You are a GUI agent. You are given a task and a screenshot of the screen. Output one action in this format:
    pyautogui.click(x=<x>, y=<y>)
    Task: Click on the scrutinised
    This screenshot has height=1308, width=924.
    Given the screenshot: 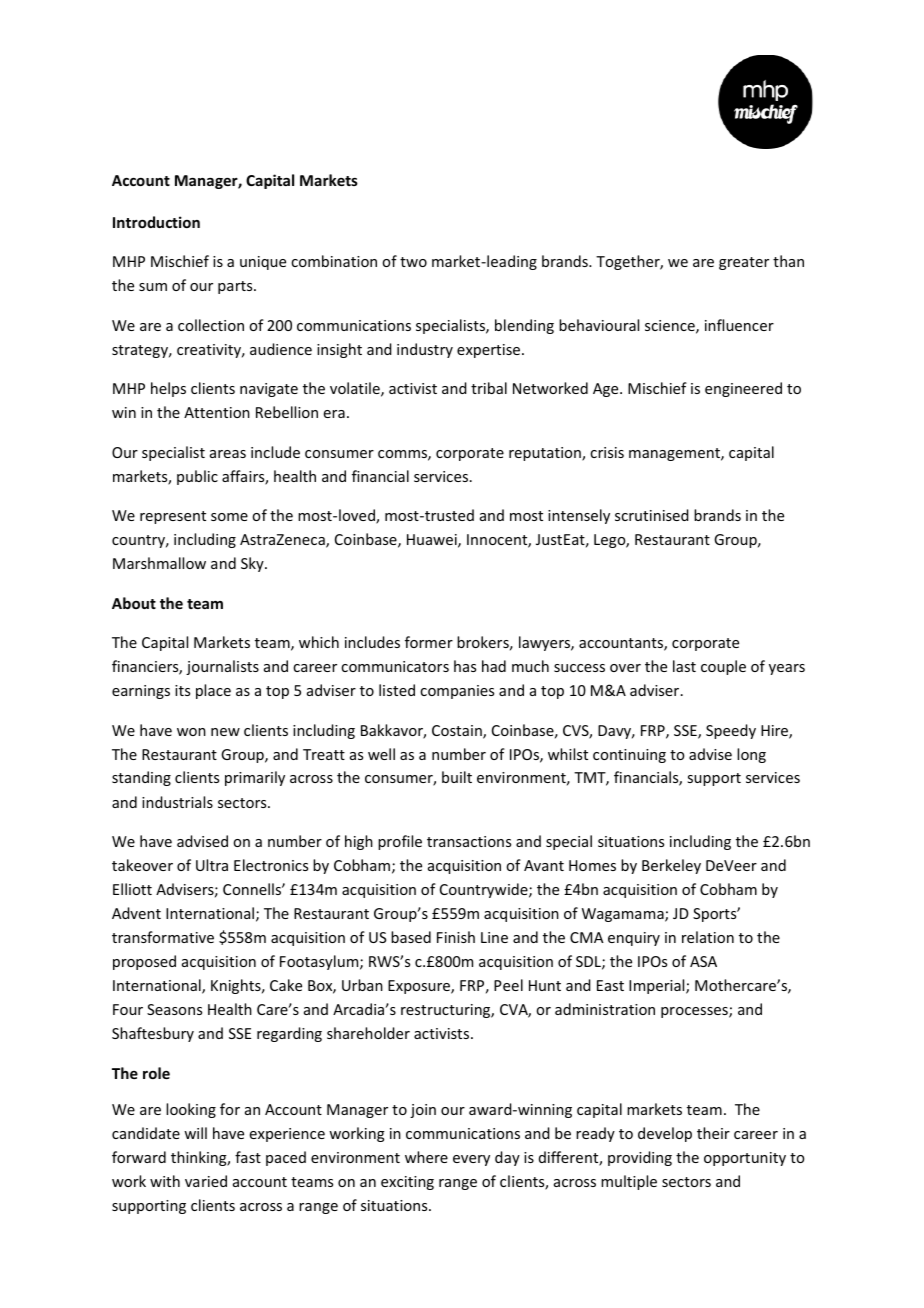 What is the action you would take?
    pyautogui.click(x=652, y=515)
